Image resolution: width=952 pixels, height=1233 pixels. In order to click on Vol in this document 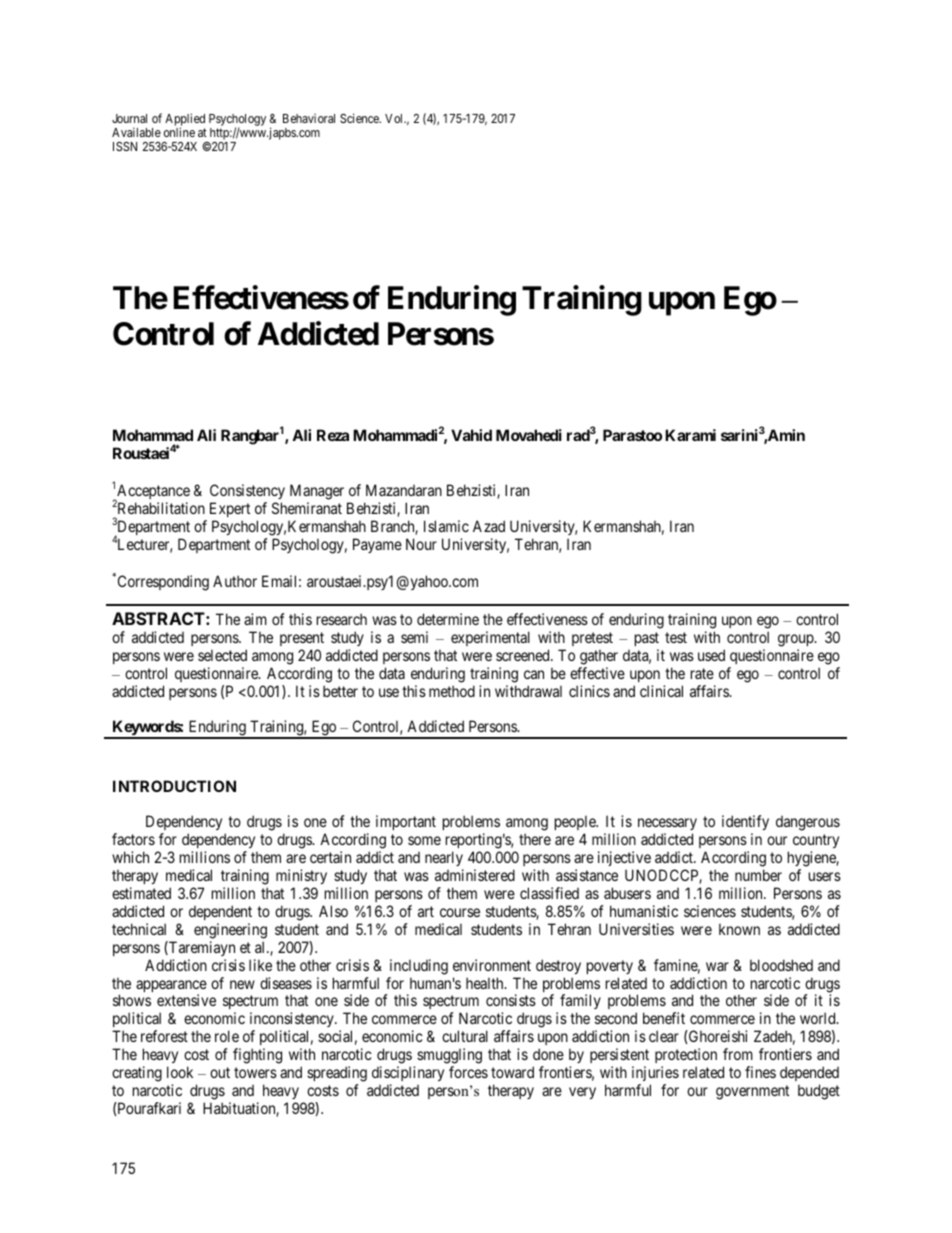, I will do `click(395, 118)`.
